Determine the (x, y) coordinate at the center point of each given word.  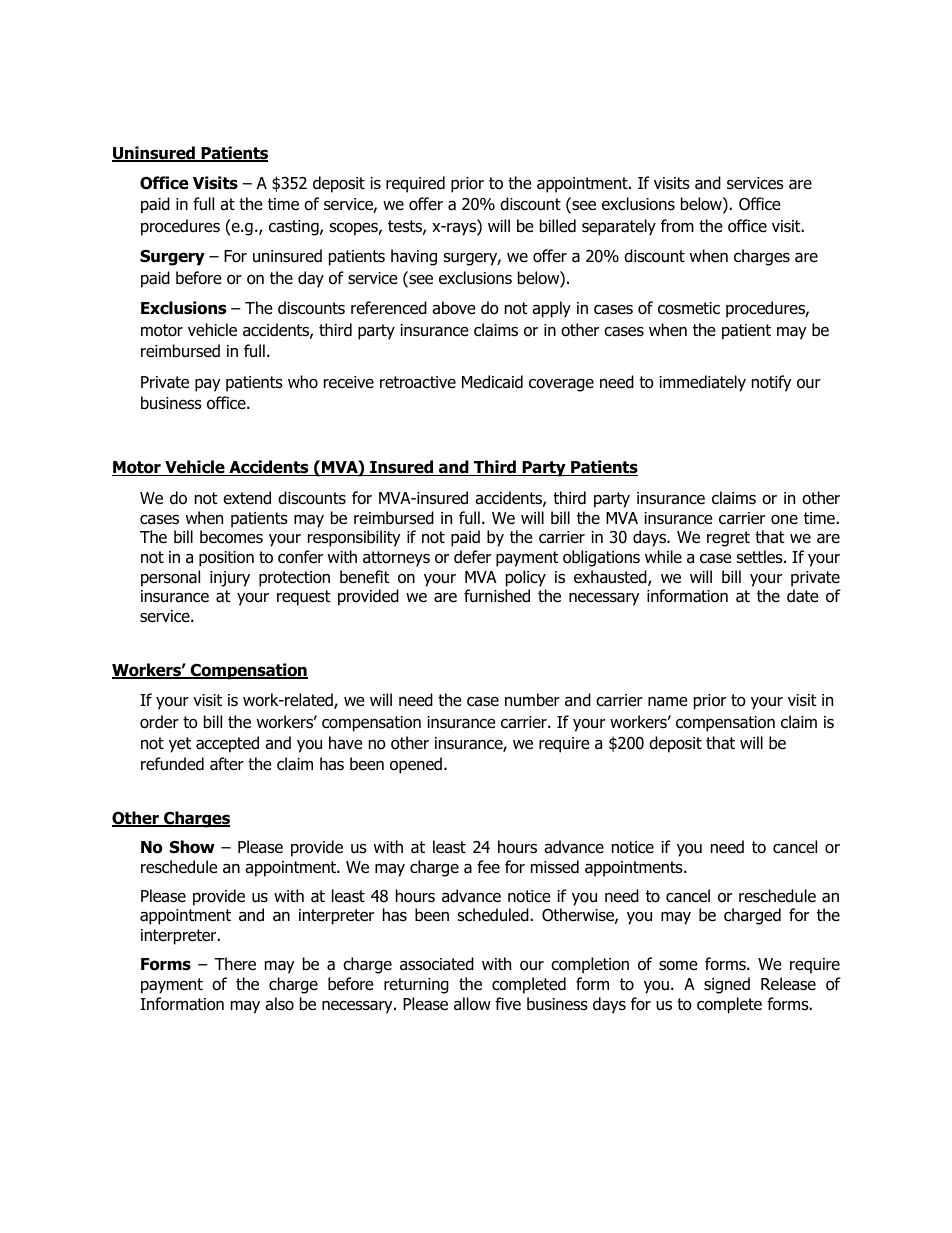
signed (727, 985)
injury (230, 579)
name (668, 702)
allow (472, 1004)
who (303, 382)
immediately (702, 383)
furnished (497, 596)
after (227, 764)
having (414, 257)
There (235, 963)
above (454, 308)
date (803, 596)
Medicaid (492, 382)
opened (416, 765)
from (677, 226)
